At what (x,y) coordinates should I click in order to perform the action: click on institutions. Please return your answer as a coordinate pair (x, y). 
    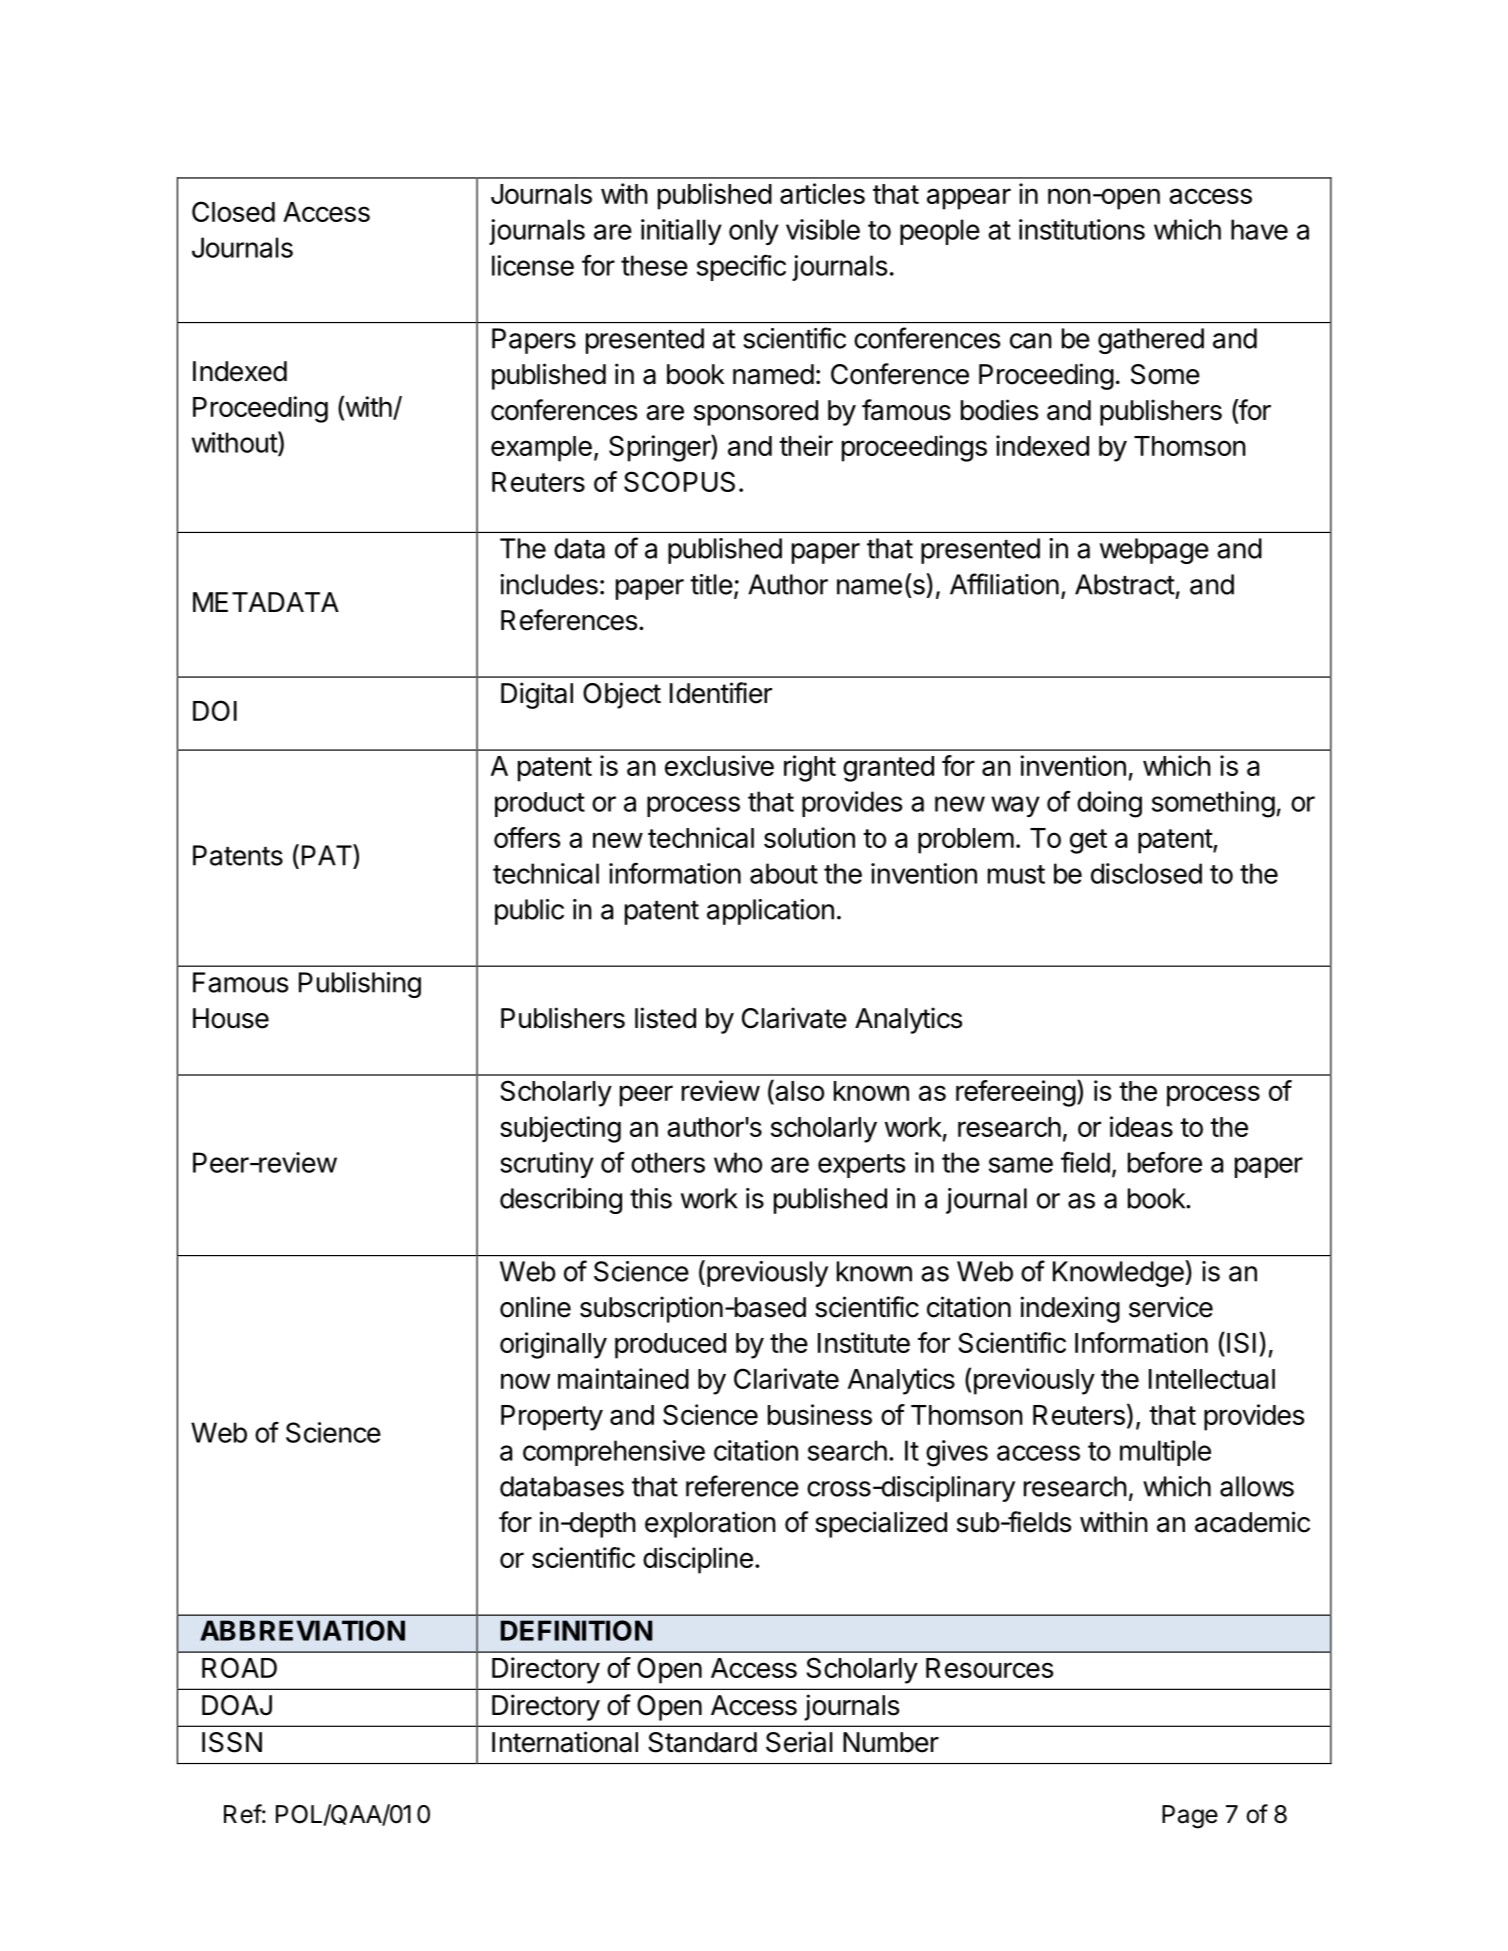
    Looking at the image, I should click on (1082, 229).
